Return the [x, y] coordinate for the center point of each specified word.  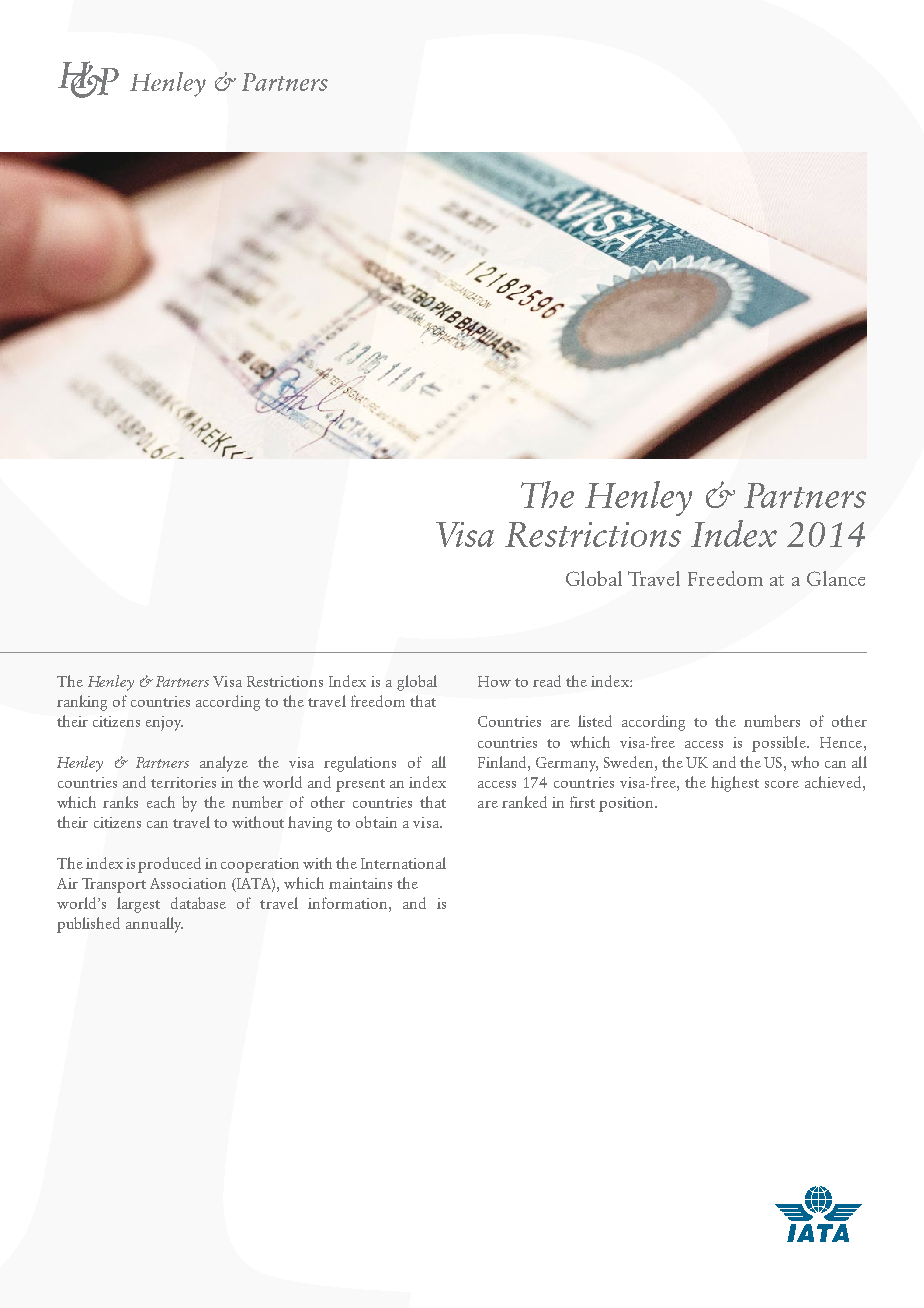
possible [780, 744]
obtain [376, 822]
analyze [224, 764]
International [403, 863]
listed [595, 721]
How [494, 681]
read [547, 681]
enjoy [164, 723]
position [627, 804]
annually [154, 925]
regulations [360, 764]
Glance [836, 578]
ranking [82, 703]
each [161, 802]
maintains [360, 883]
